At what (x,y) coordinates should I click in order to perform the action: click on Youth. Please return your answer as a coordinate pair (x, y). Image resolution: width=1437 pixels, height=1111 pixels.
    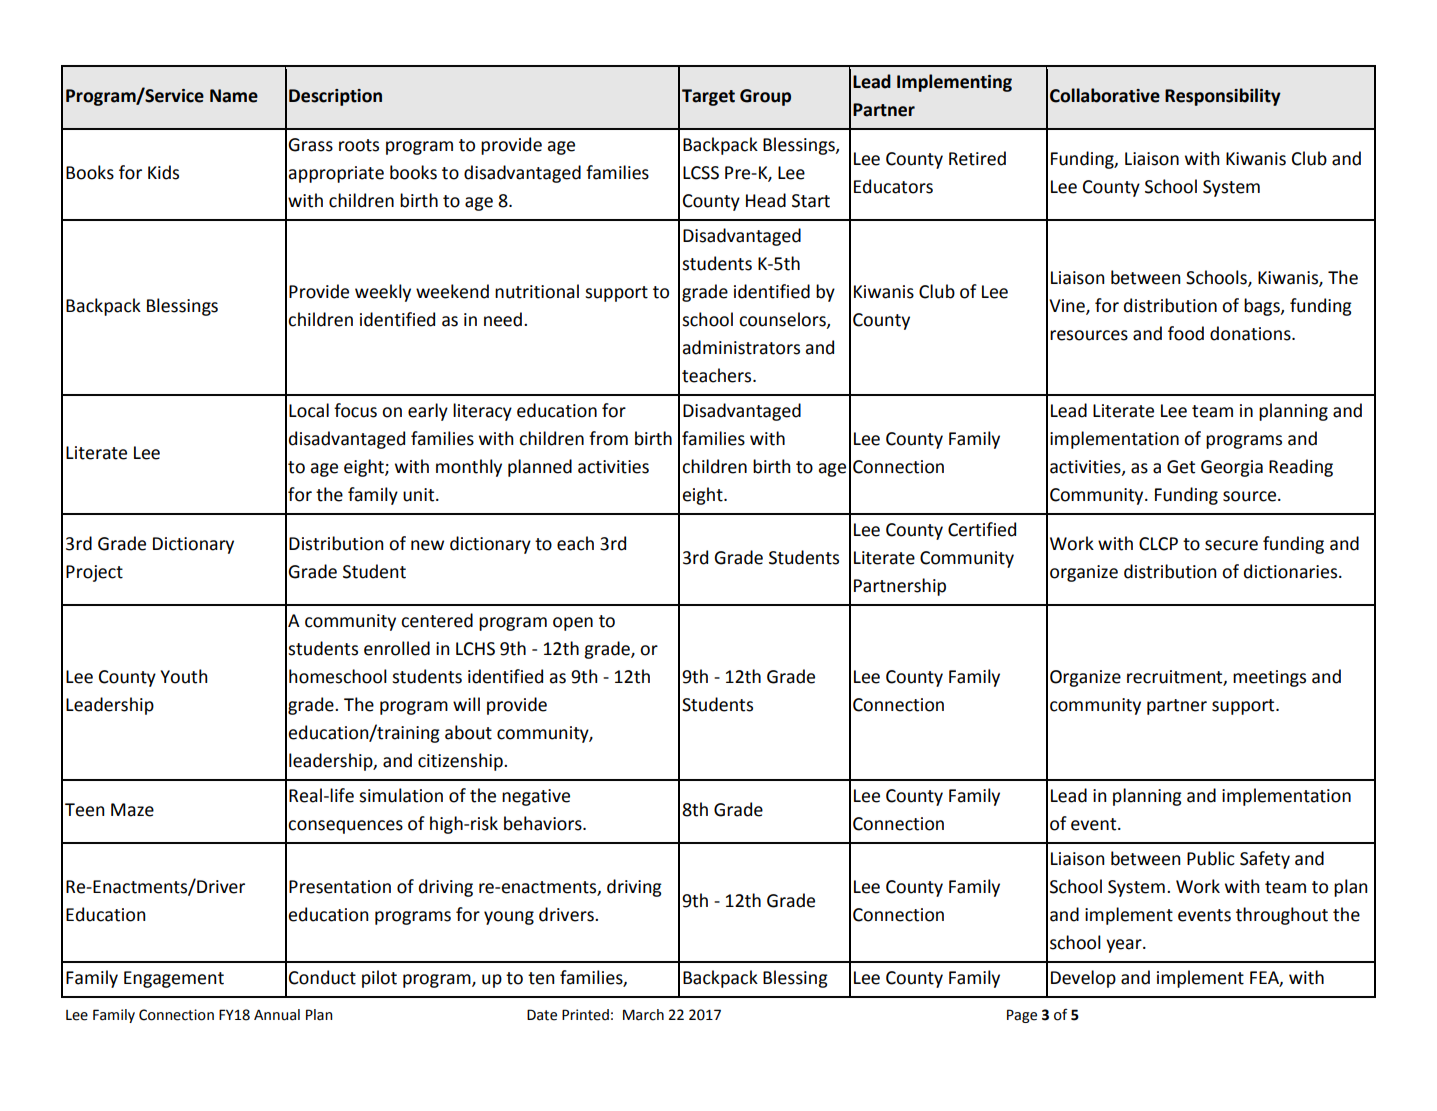
    Looking at the image, I should click on (184, 676).
